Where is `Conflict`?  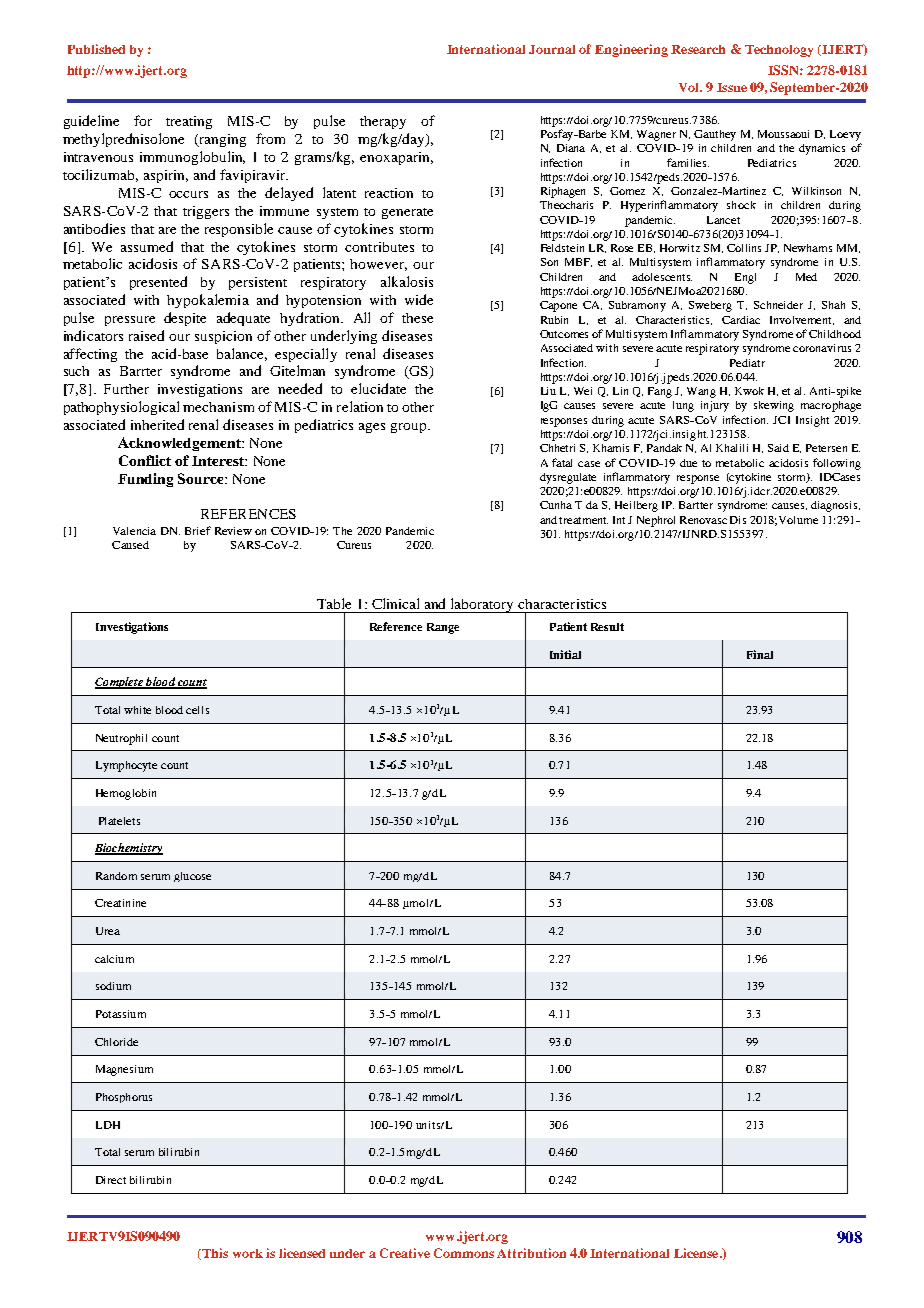 Conflict is located at coordinates (145, 460).
